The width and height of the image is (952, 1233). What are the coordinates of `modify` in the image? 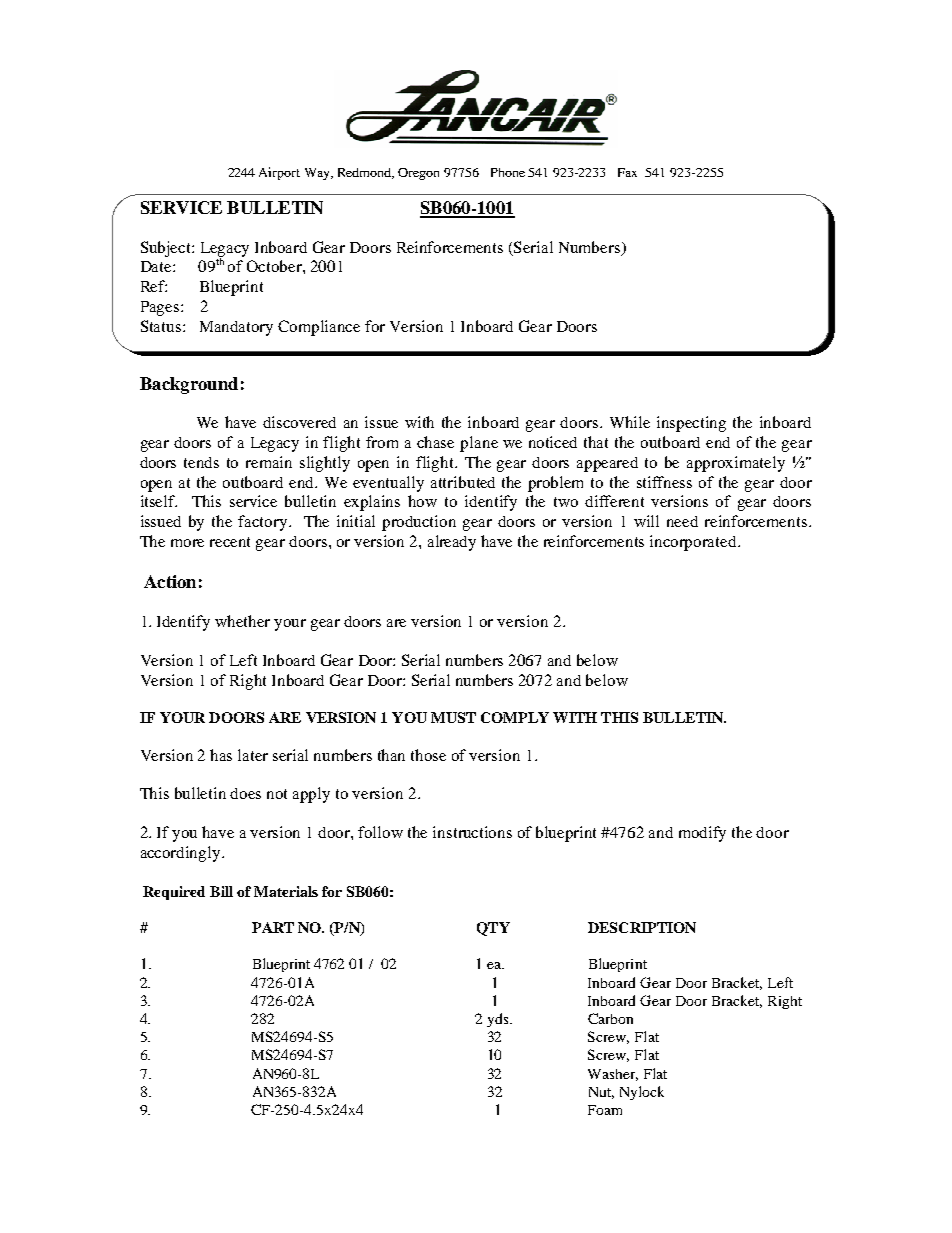 It's located at (702, 834).
